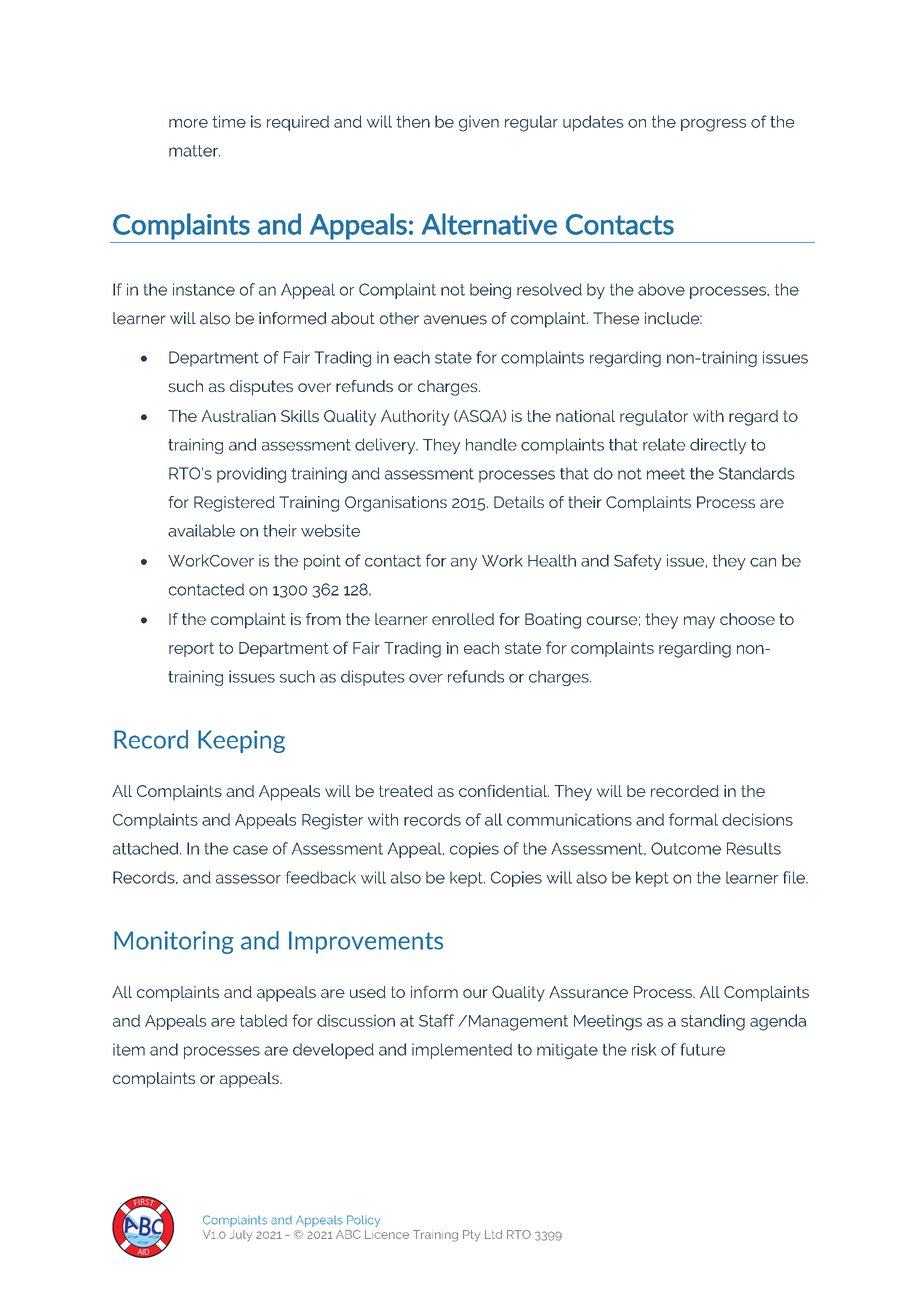 Image resolution: width=924 pixels, height=1308 pixels. Describe the element at coordinates (241, 1235) in the page. I see `July` at that location.
